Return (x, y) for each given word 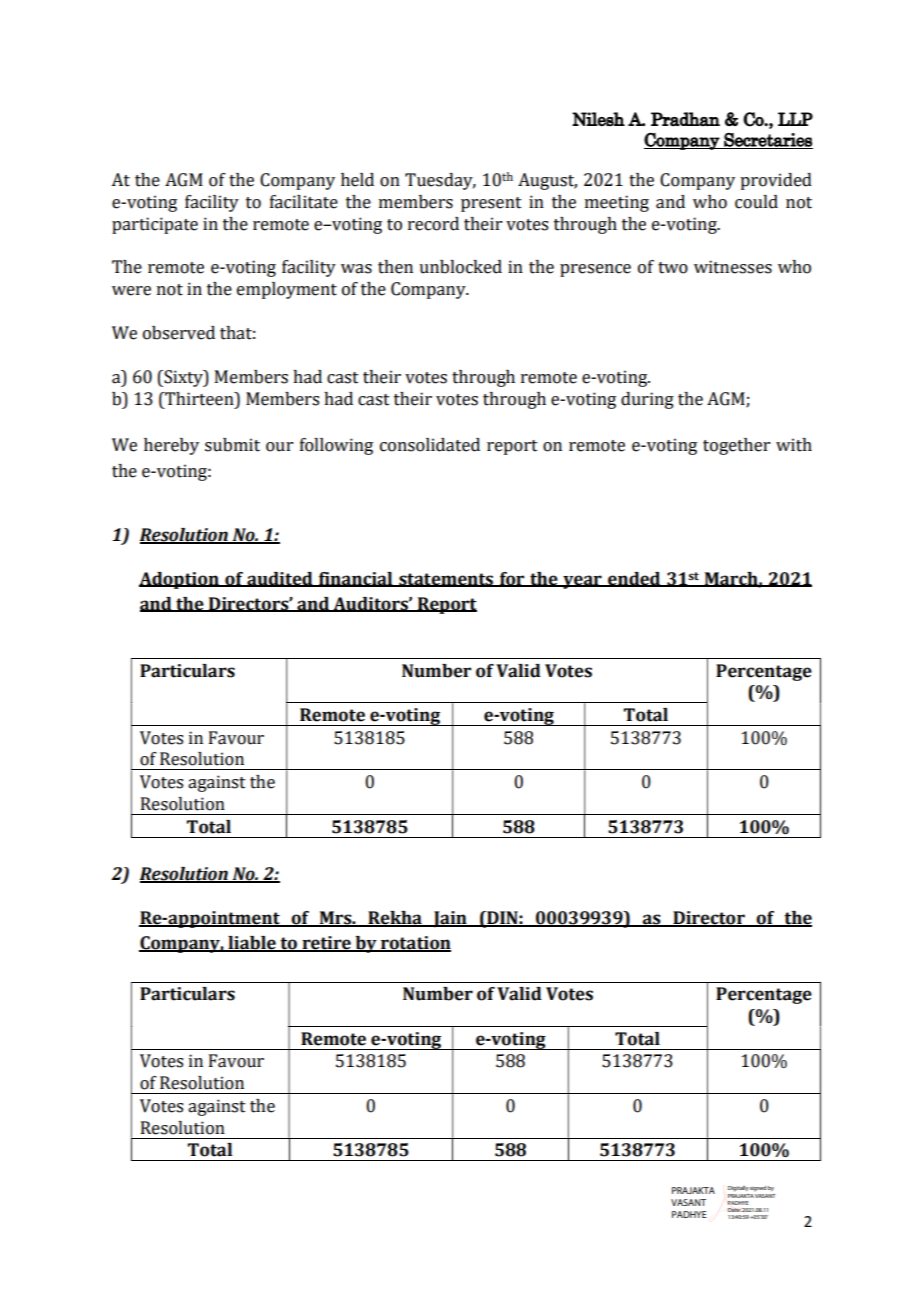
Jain (450, 919)
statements (446, 580)
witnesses (733, 267)
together (736, 446)
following (336, 446)
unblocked (460, 267)
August (547, 181)
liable (252, 944)
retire (326, 944)
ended (634, 579)
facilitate (304, 202)
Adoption (180, 580)
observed (179, 333)
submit (232, 445)
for (512, 579)
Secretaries (767, 141)
